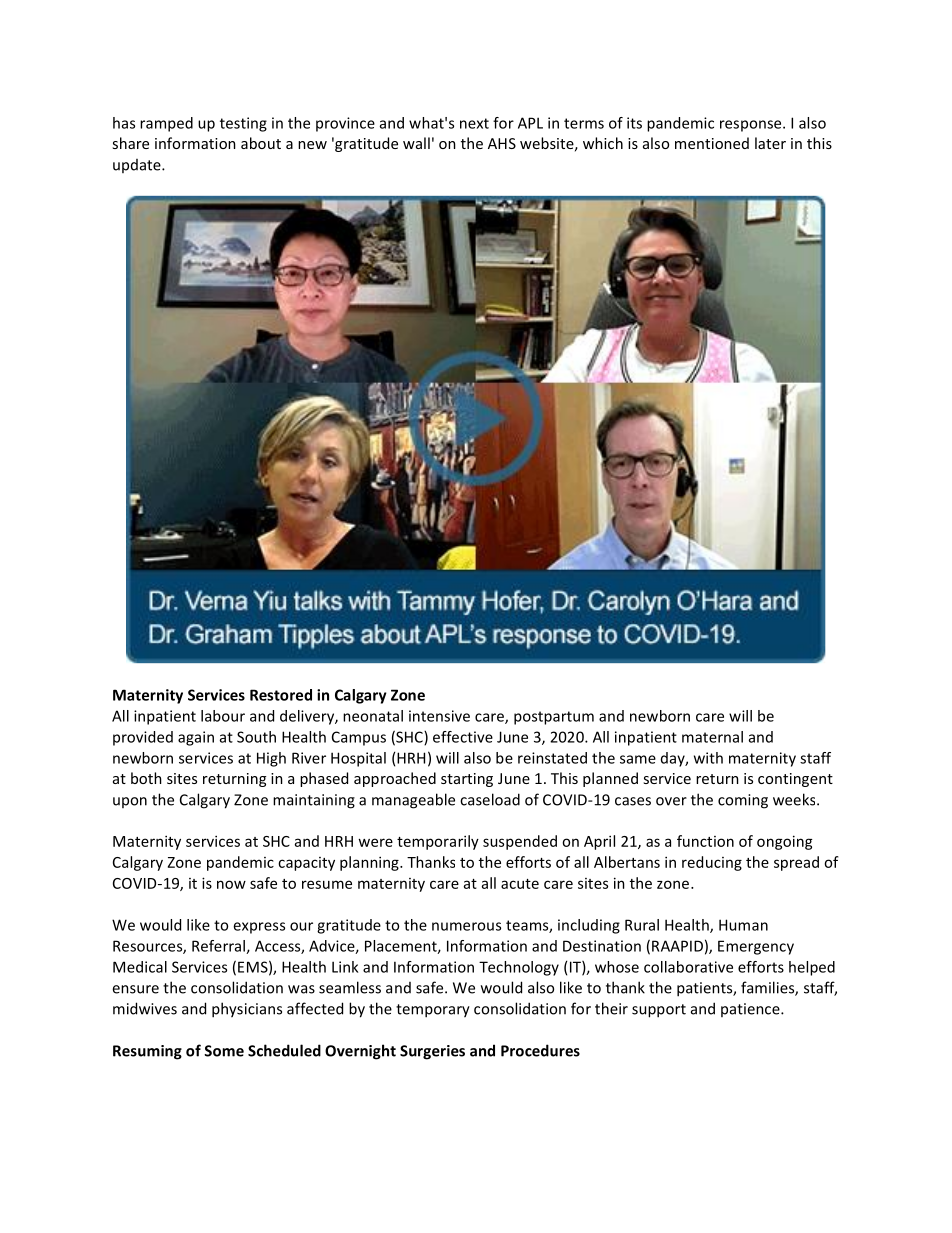 The width and height of the screenshot is (952, 1233). What do you see at coordinates (224, 1051) in the screenshot?
I see `Some` at bounding box center [224, 1051].
